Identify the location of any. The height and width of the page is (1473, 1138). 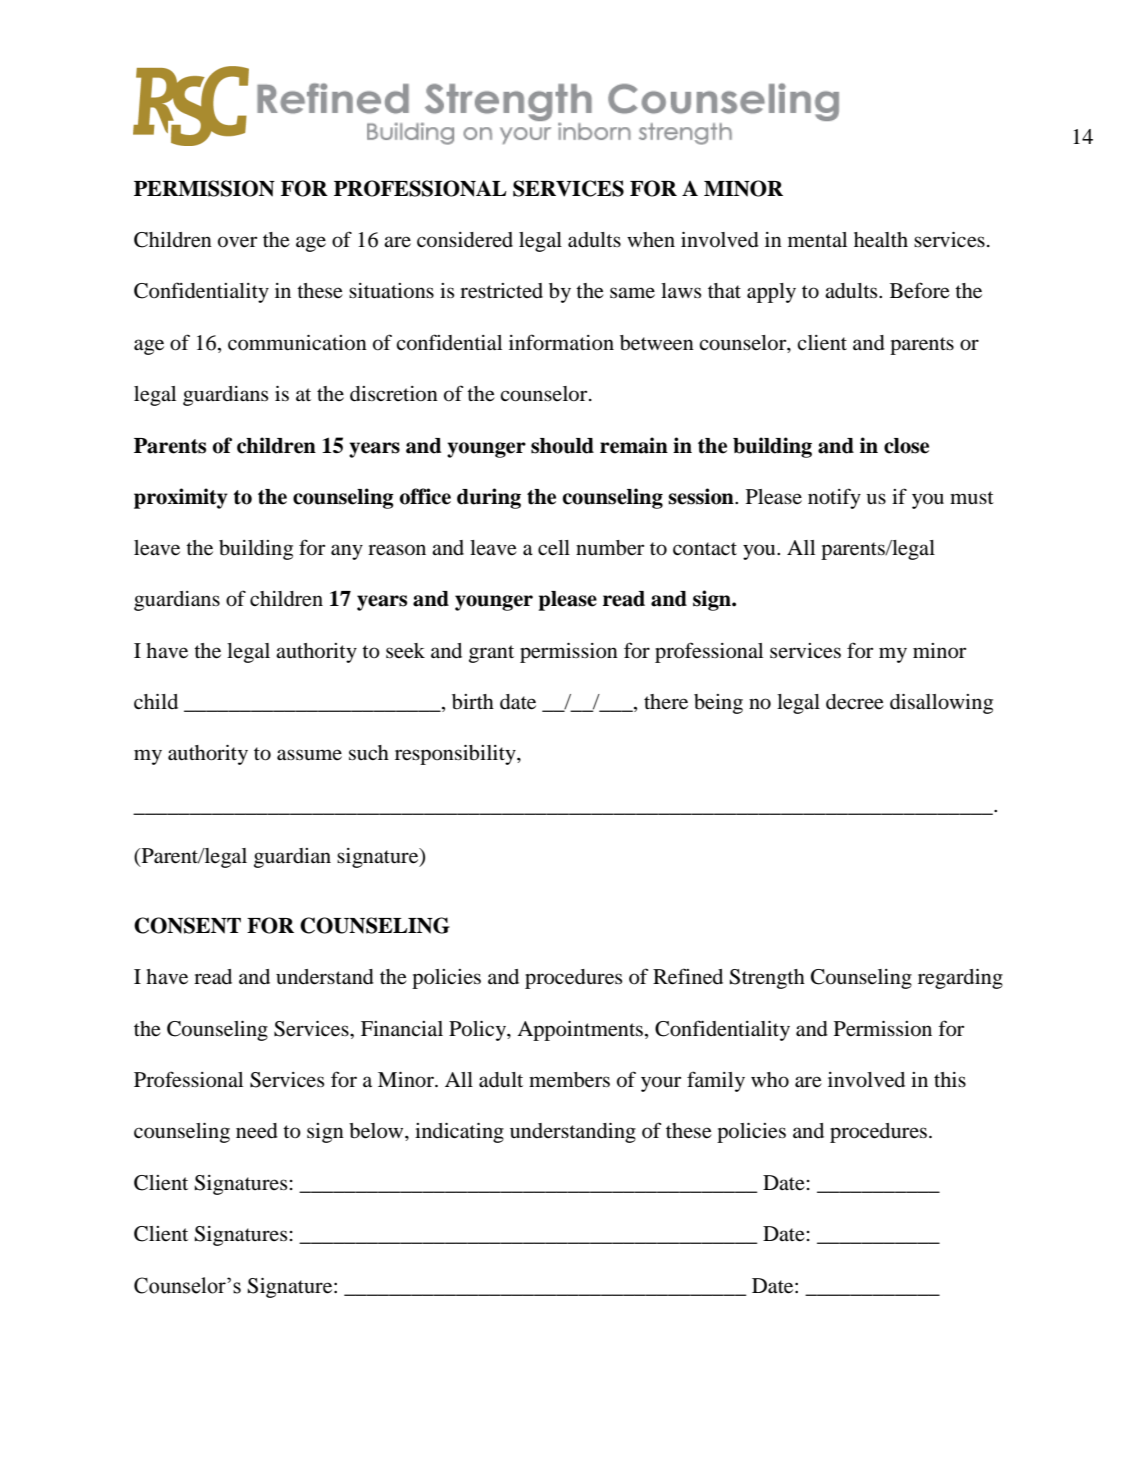
(347, 552).
